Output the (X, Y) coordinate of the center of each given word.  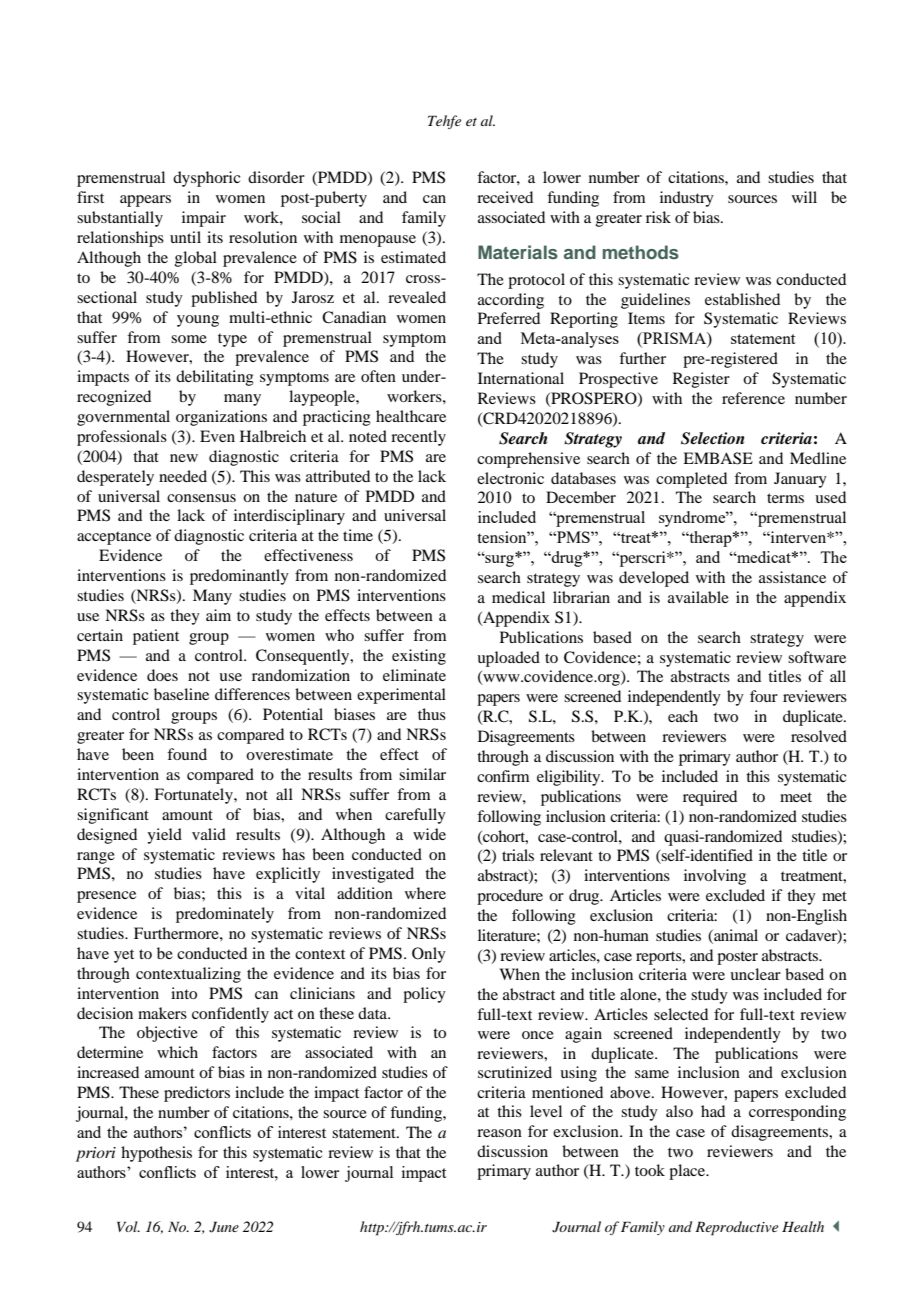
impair (204, 219)
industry (687, 199)
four (764, 696)
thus (432, 714)
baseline (181, 694)
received (505, 197)
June (224, 1227)
